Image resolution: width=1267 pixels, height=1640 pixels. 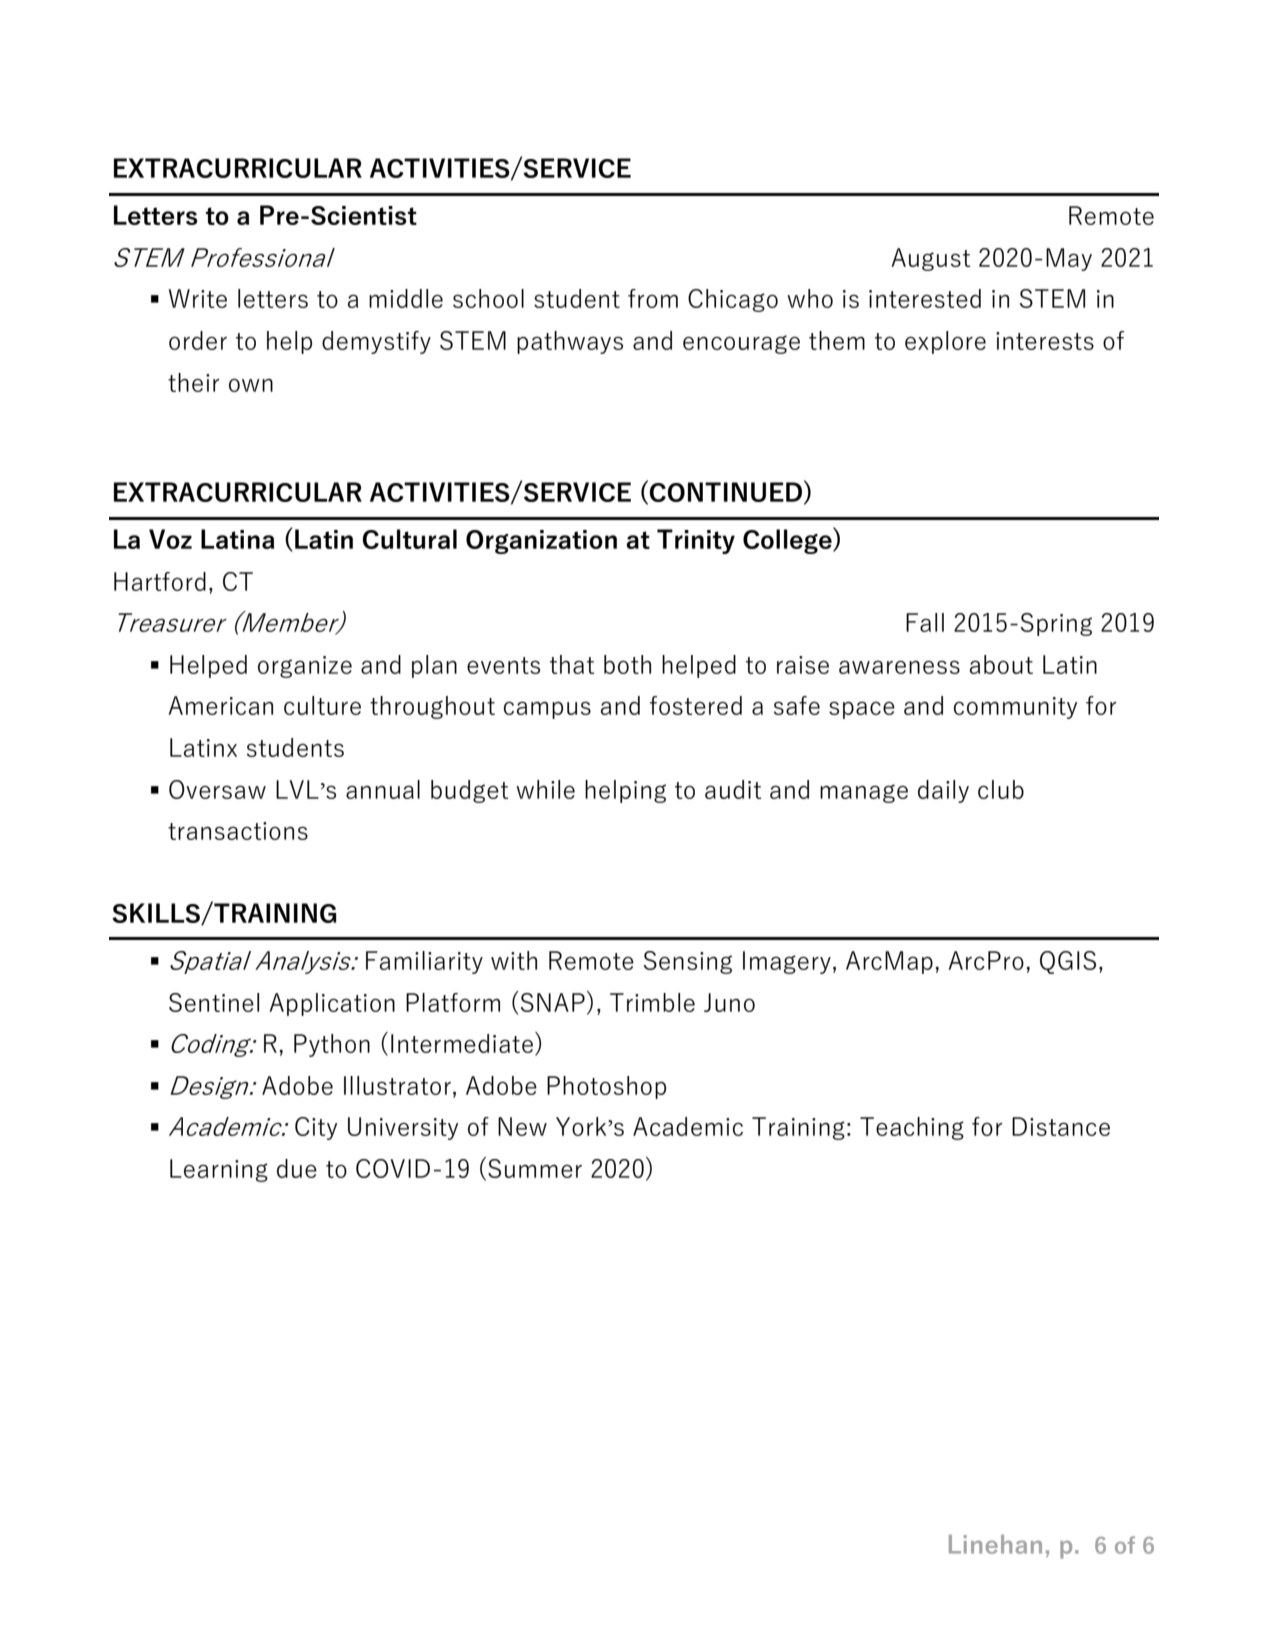 What do you see at coordinates (1015, 708) in the screenshot?
I see `community` at bounding box center [1015, 708].
